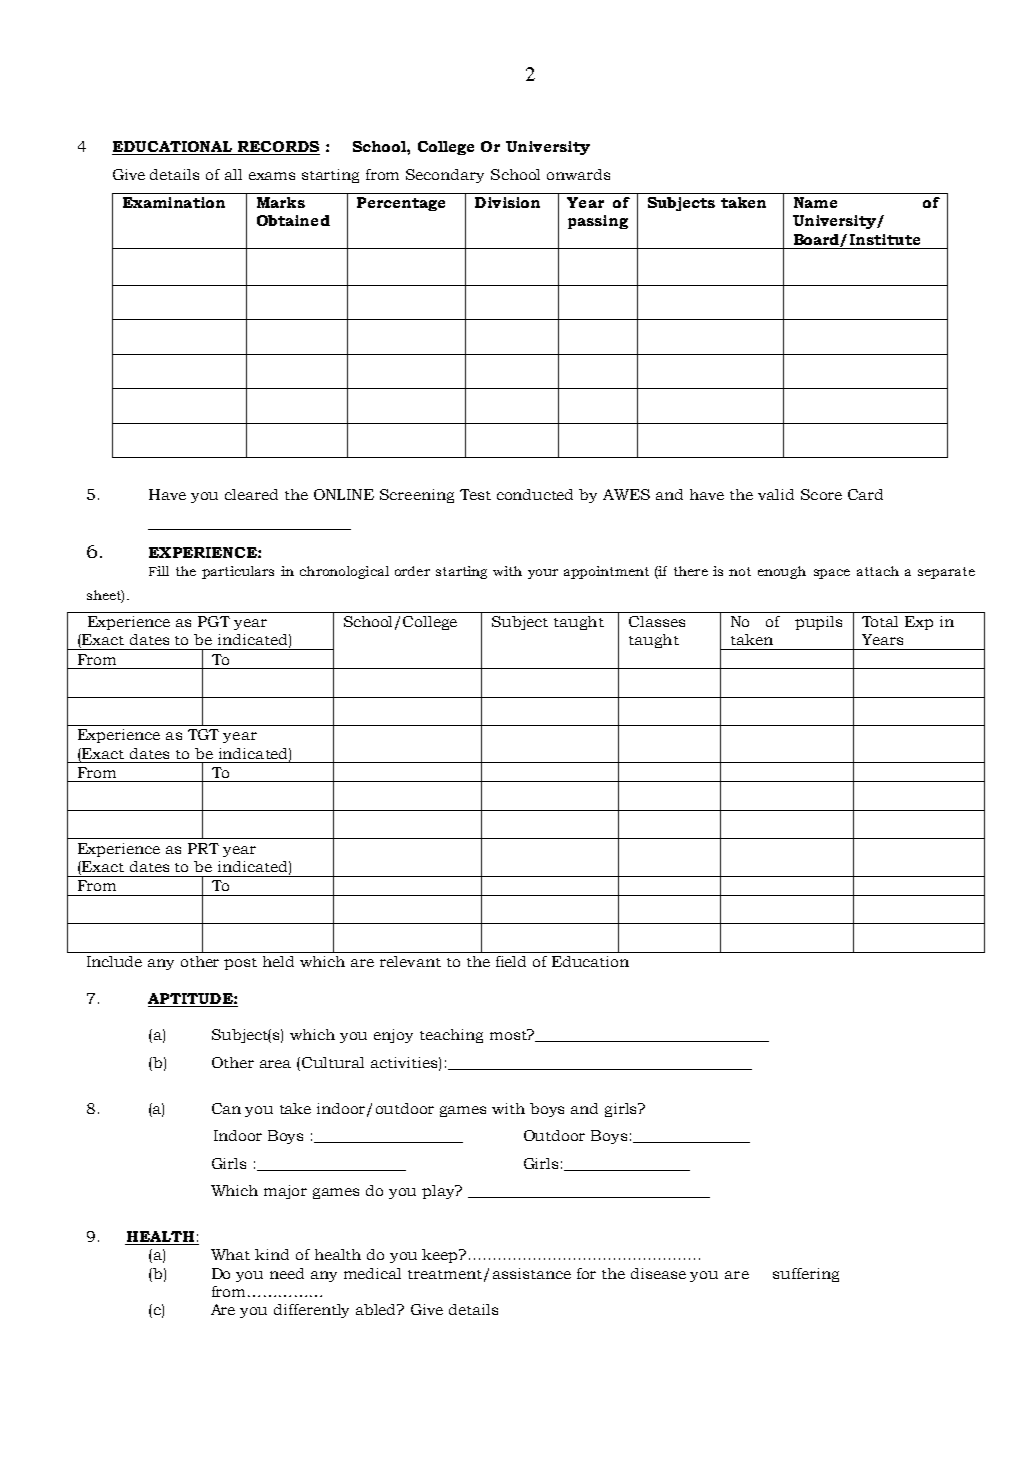 This screenshot has height=1459, width=1032. What do you see at coordinates (507, 202) in the screenshot?
I see `Division` at bounding box center [507, 202].
